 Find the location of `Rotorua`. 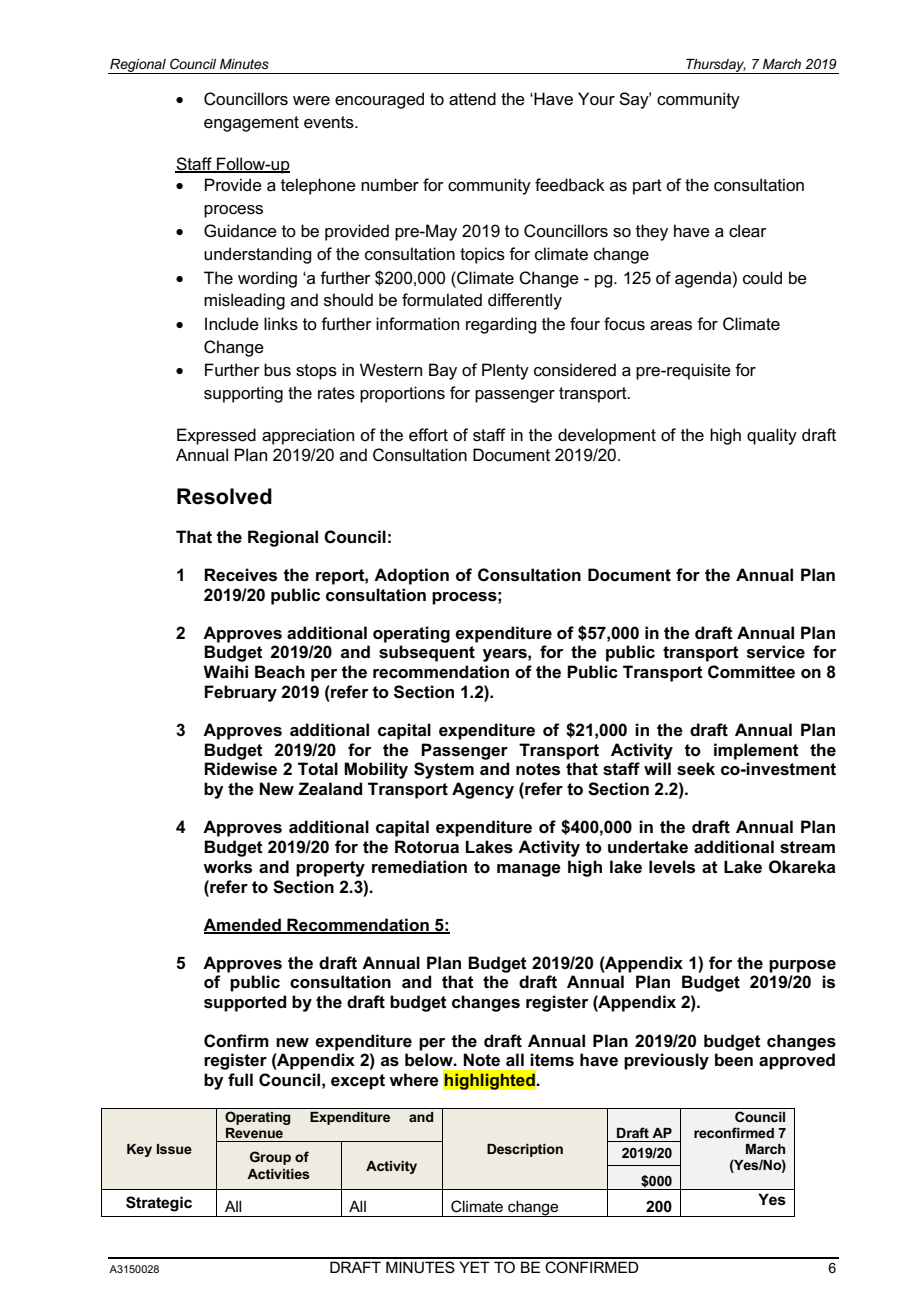

Rotorua is located at coordinates (427, 847).
